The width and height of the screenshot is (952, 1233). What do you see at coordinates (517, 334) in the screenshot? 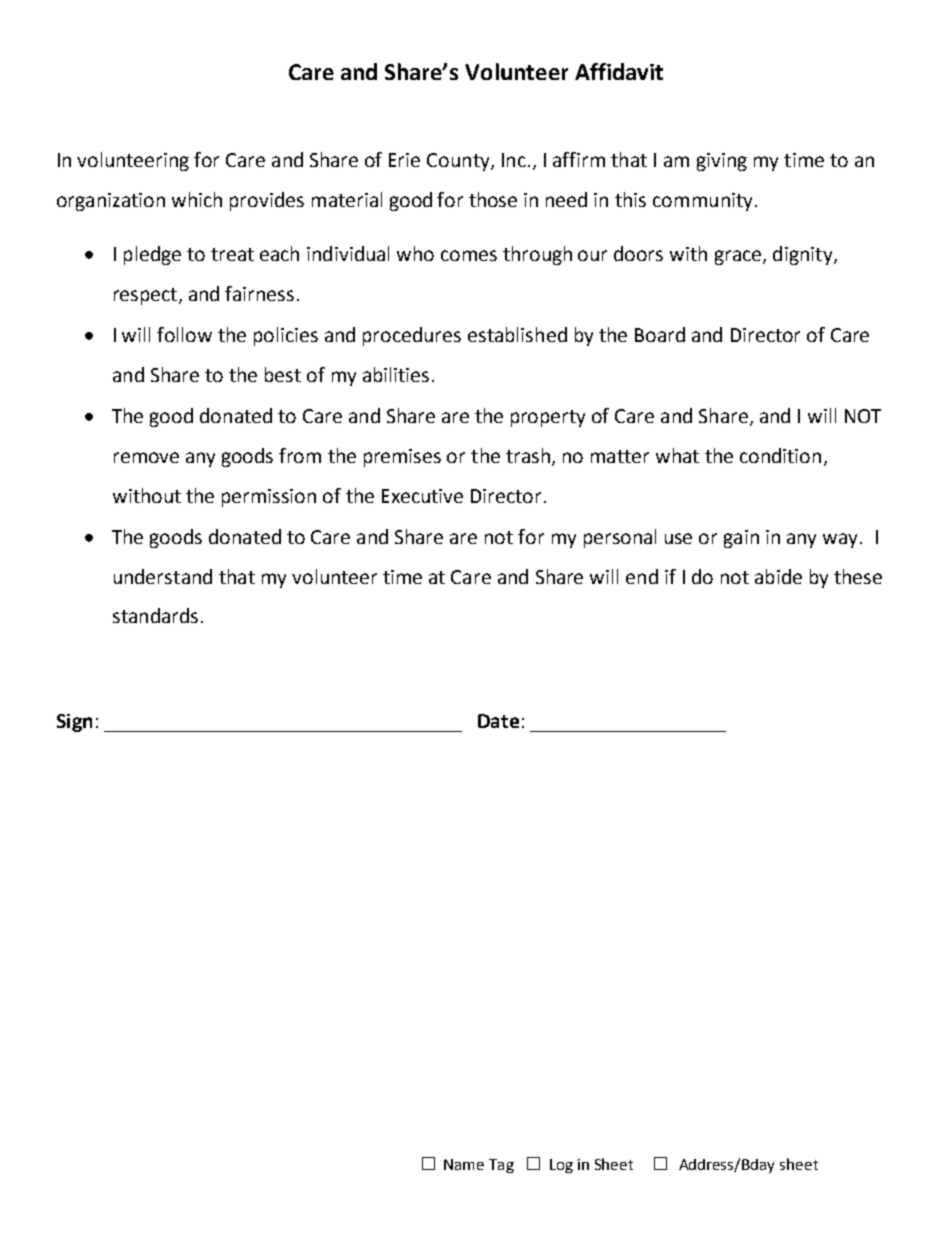
I see `established` at bounding box center [517, 334].
